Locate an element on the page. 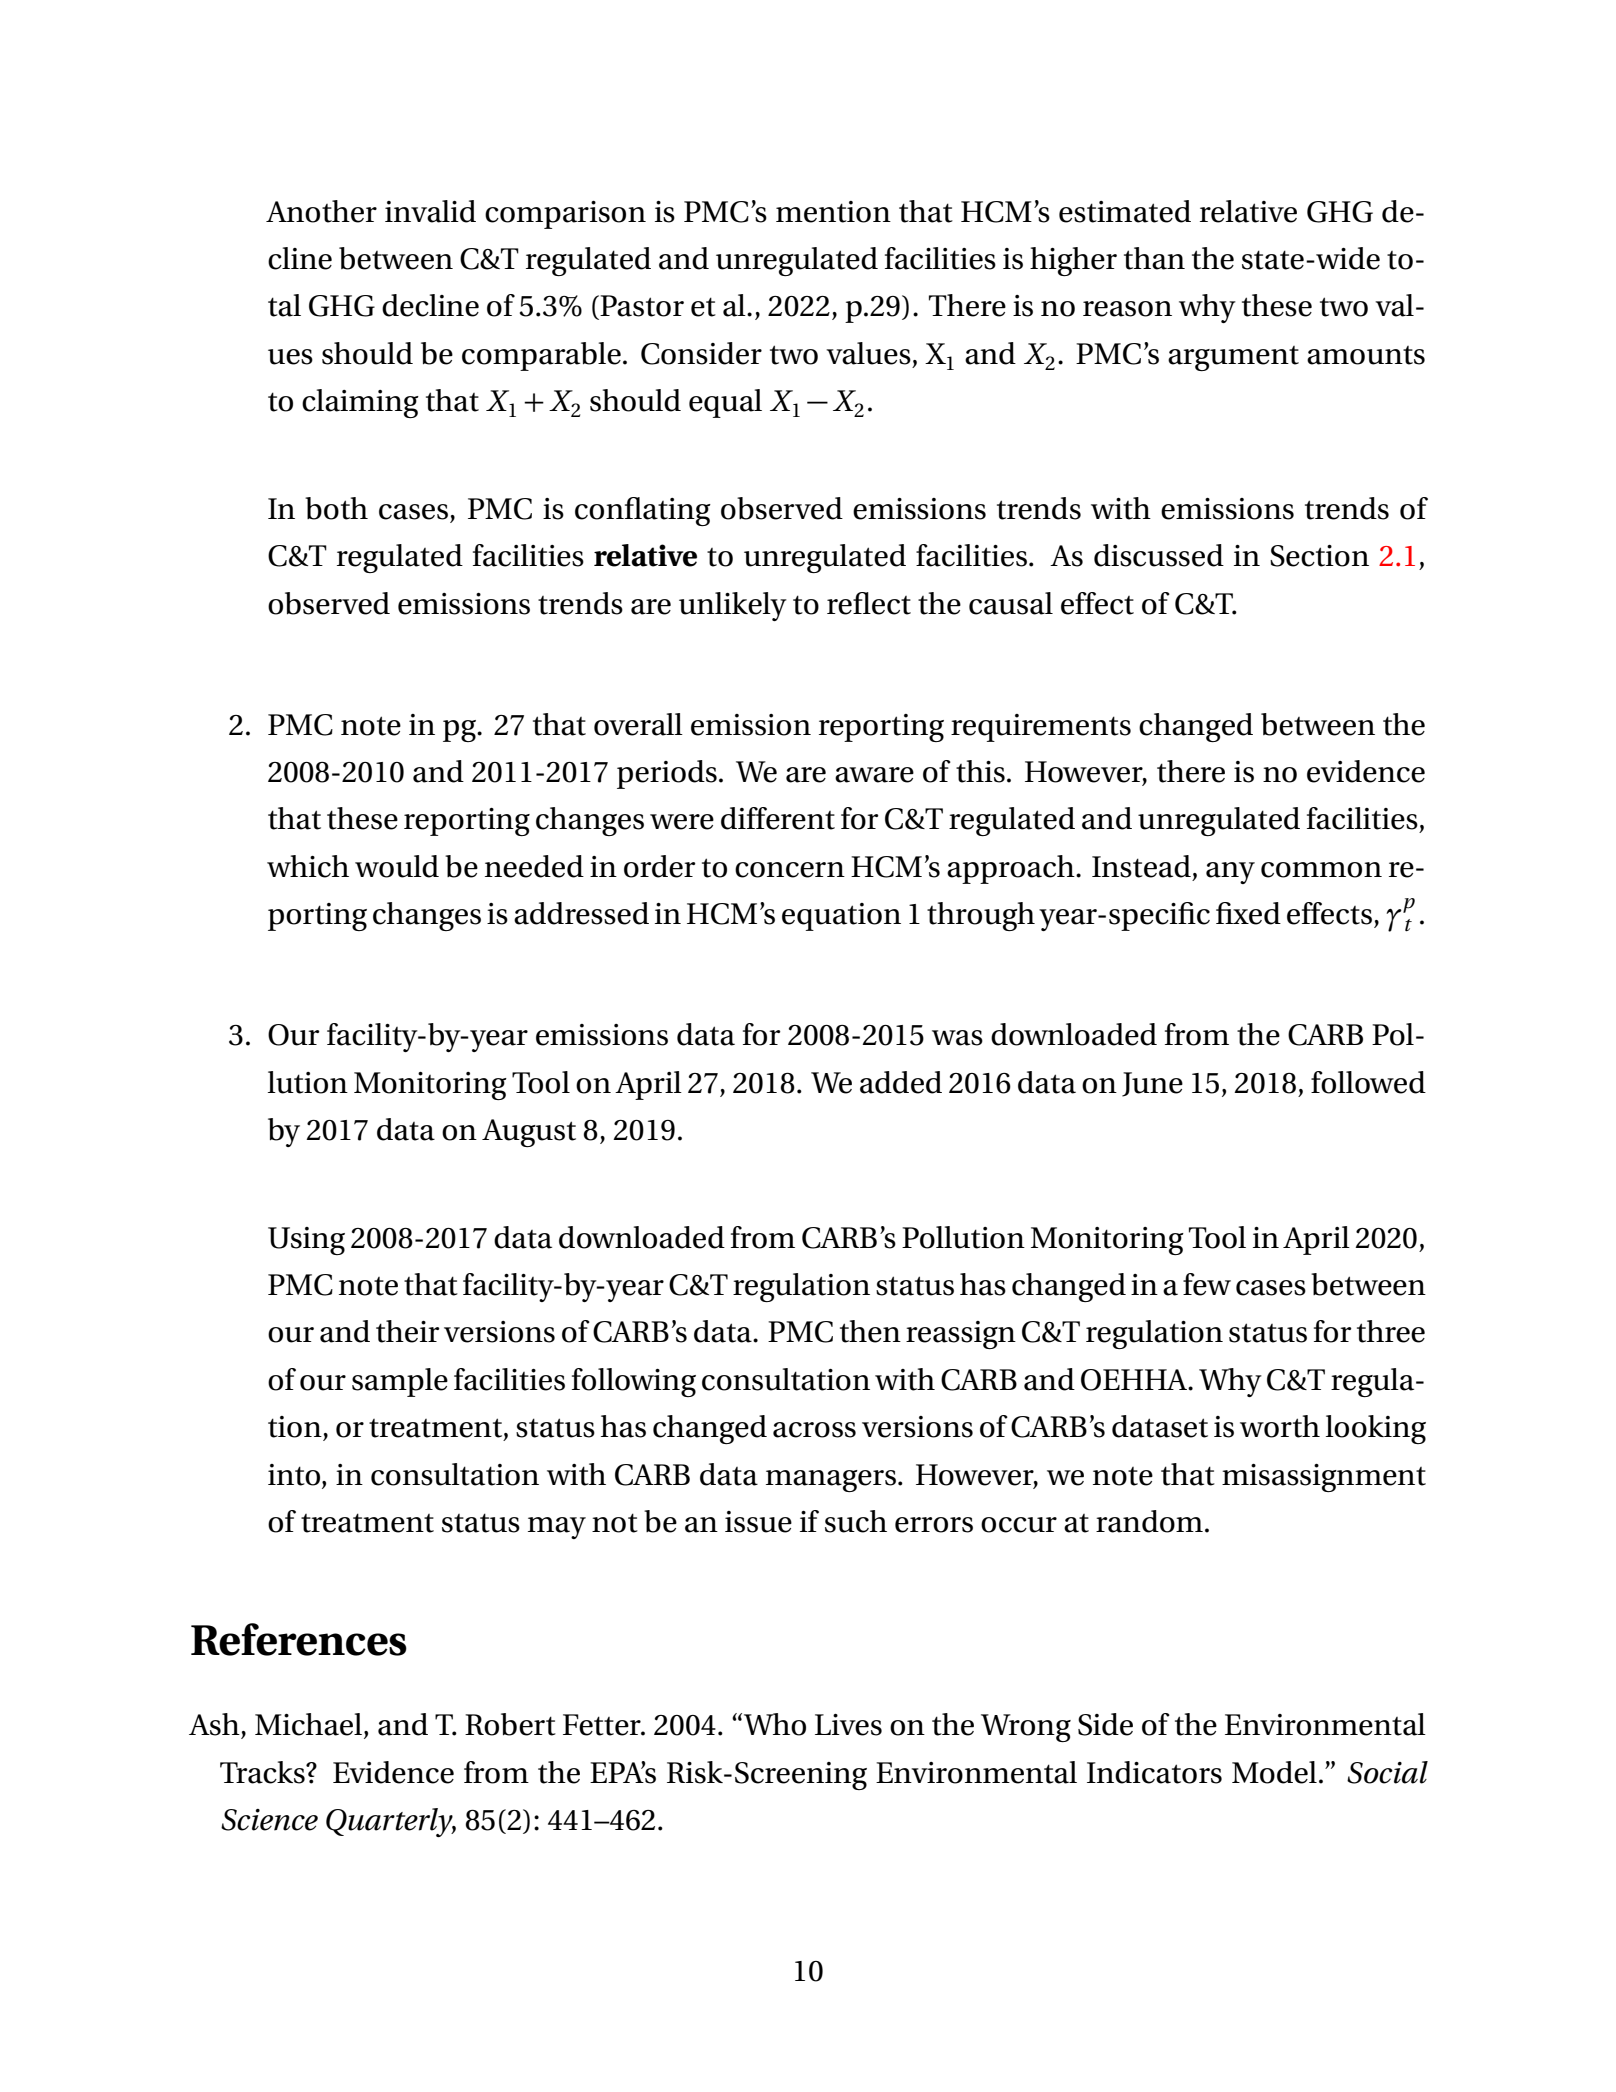  Using is located at coordinates (306, 1241).
